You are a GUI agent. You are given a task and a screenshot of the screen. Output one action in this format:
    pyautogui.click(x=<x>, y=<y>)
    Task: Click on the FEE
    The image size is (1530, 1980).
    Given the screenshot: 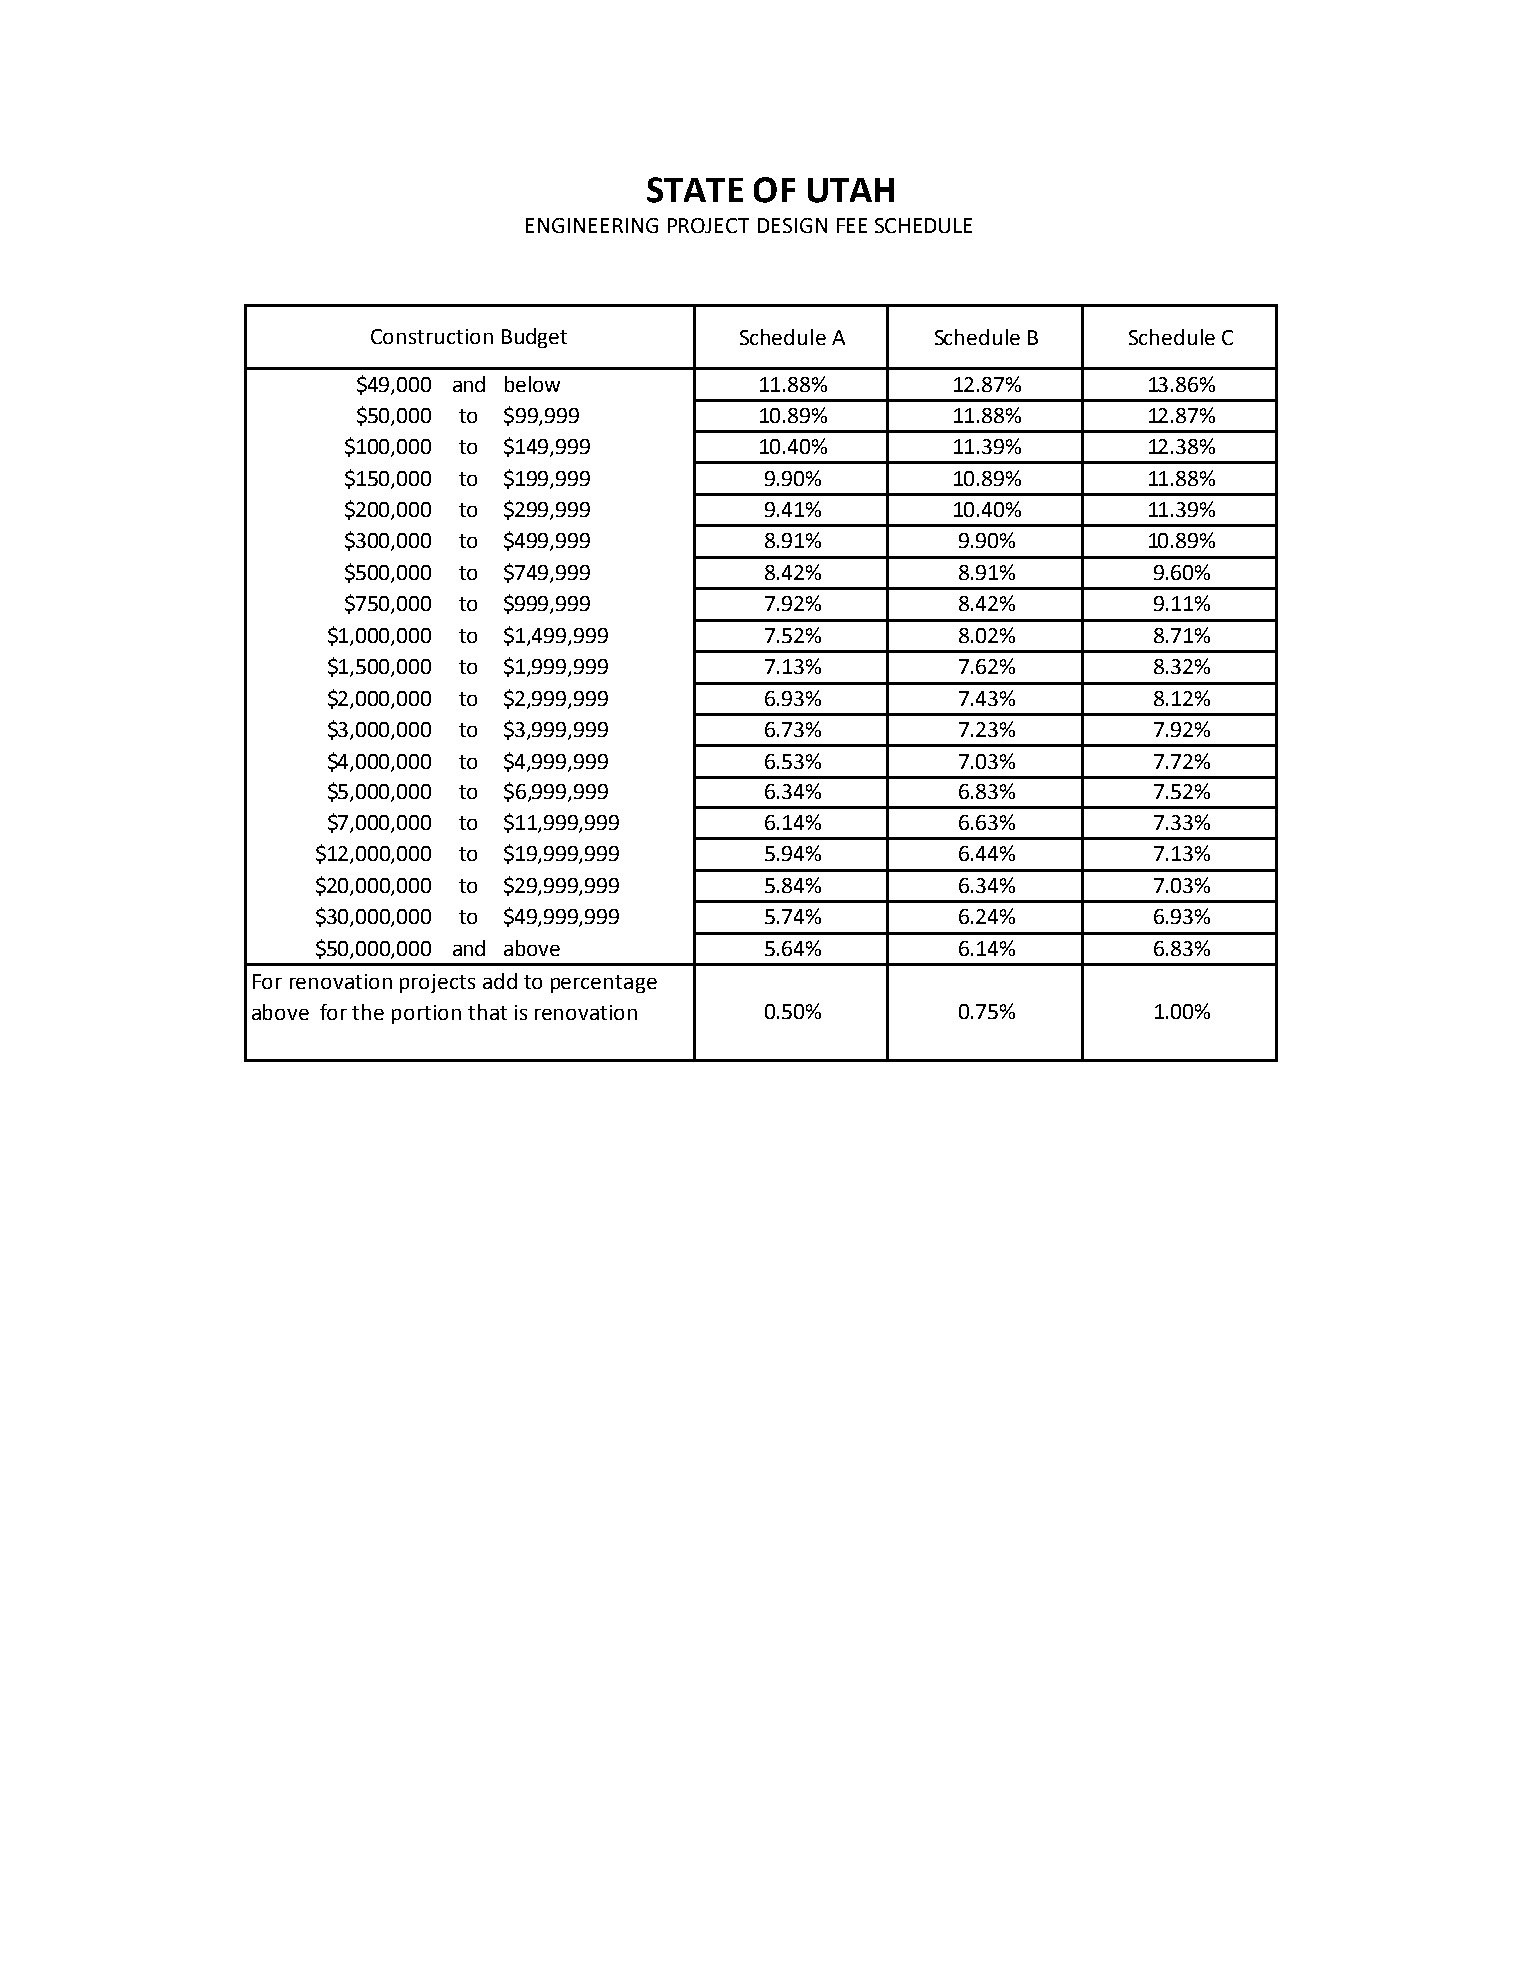 What is the action you would take?
    pyautogui.click(x=852, y=225)
